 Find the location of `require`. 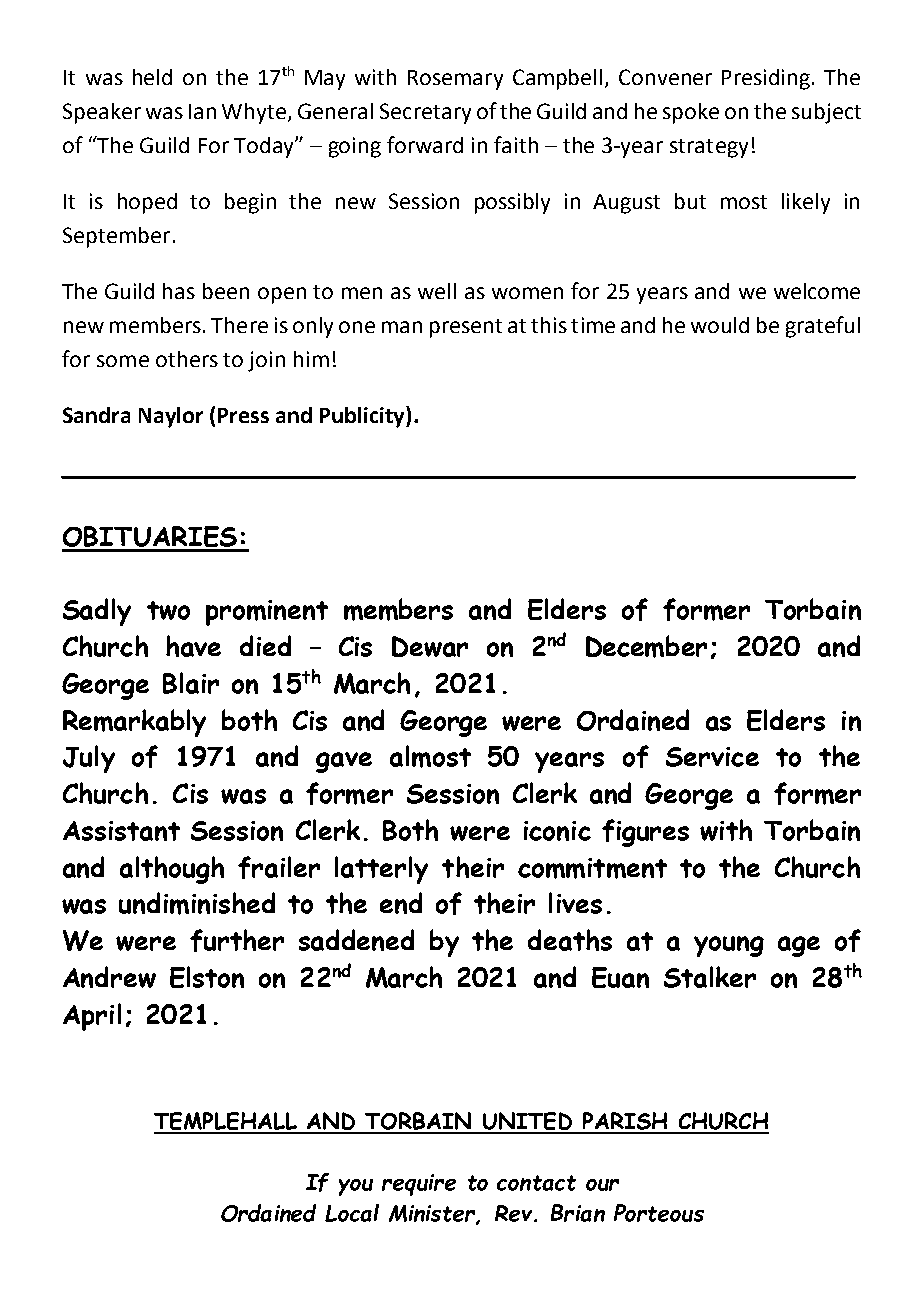

require is located at coordinates (419, 1185).
